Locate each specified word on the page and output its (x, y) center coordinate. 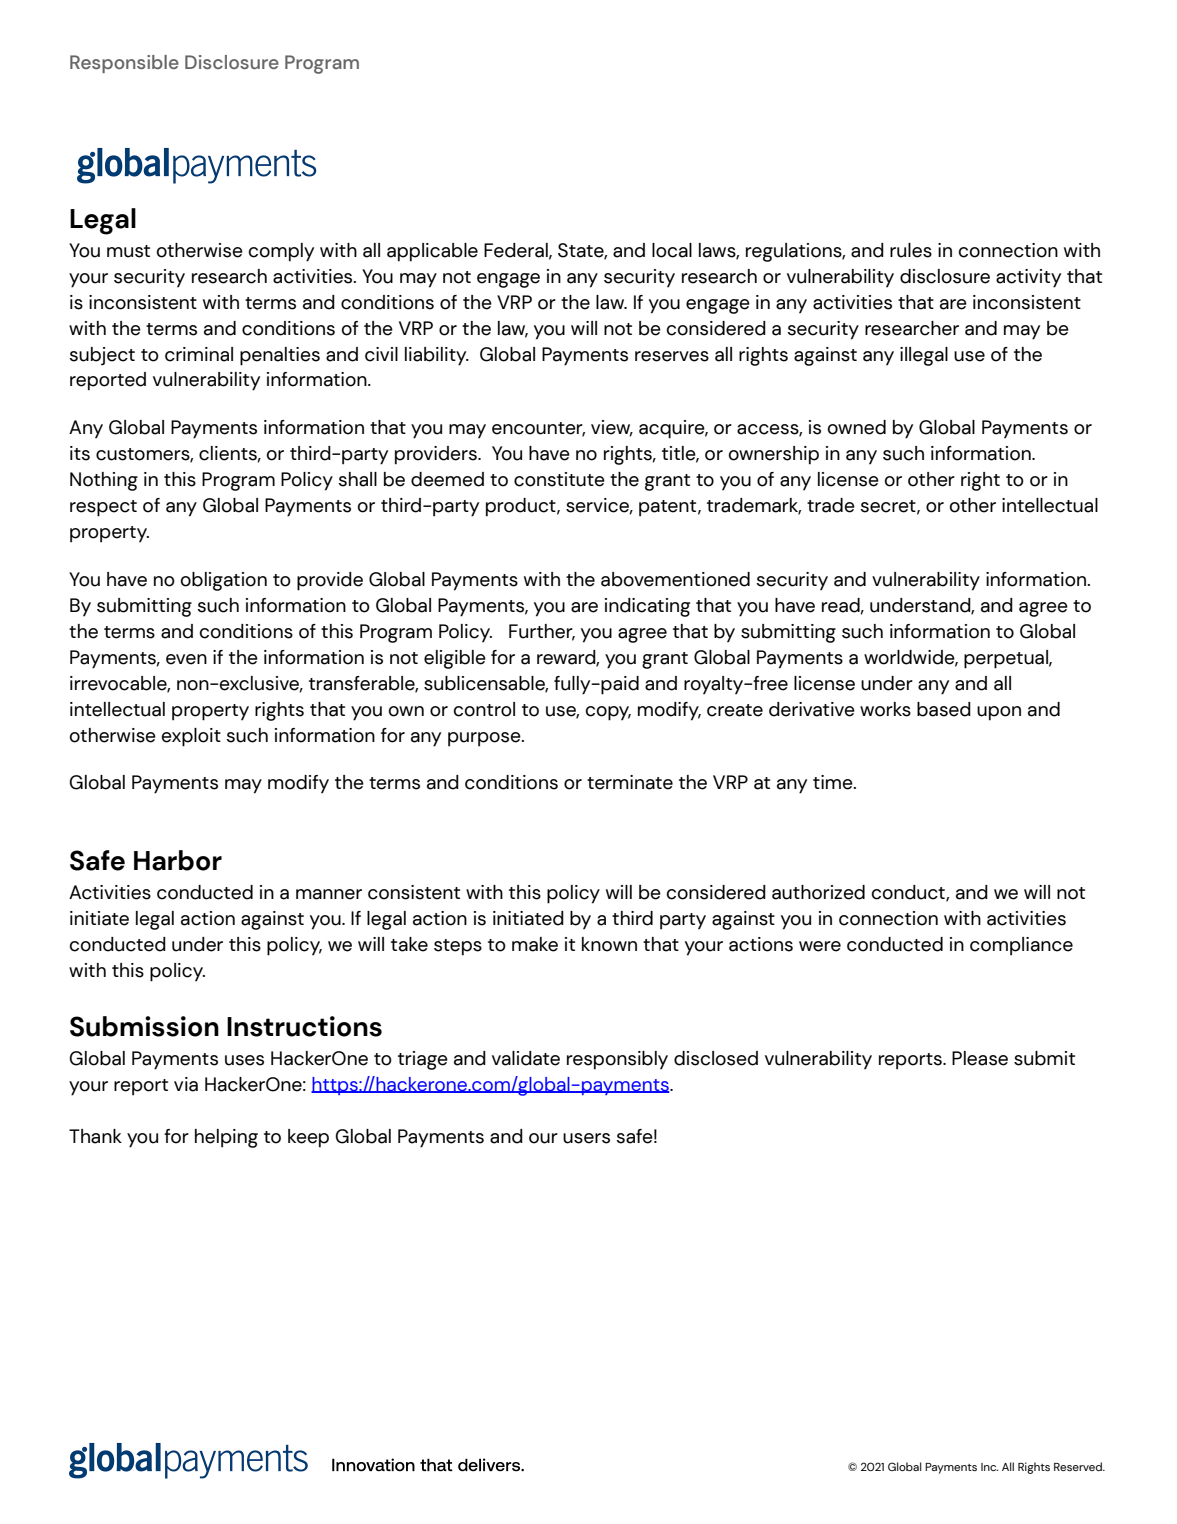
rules (911, 250)
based (944, 709)
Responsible (124, 64)
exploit (191, 737)
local (672, 250)
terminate (630, 782)
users (586, 1138)
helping (226, 1138)
